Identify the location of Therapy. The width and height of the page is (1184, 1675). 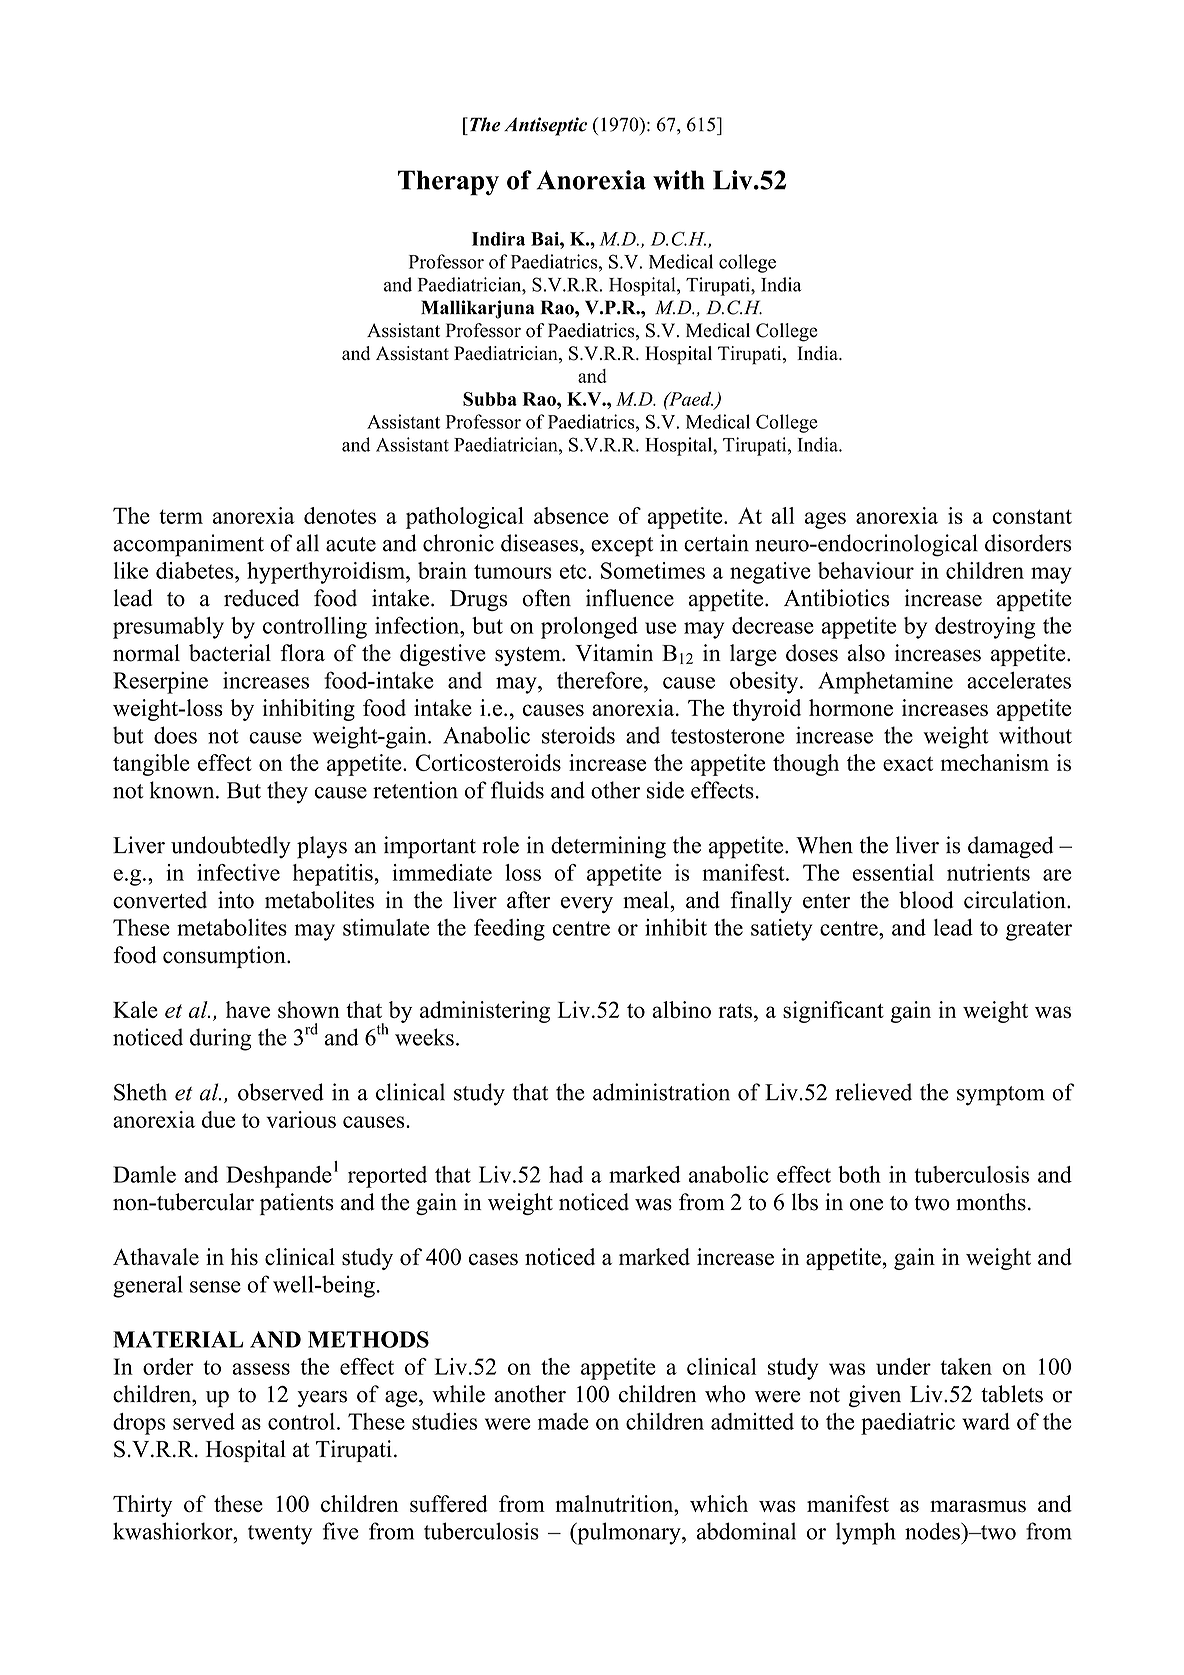
(448, 183).
